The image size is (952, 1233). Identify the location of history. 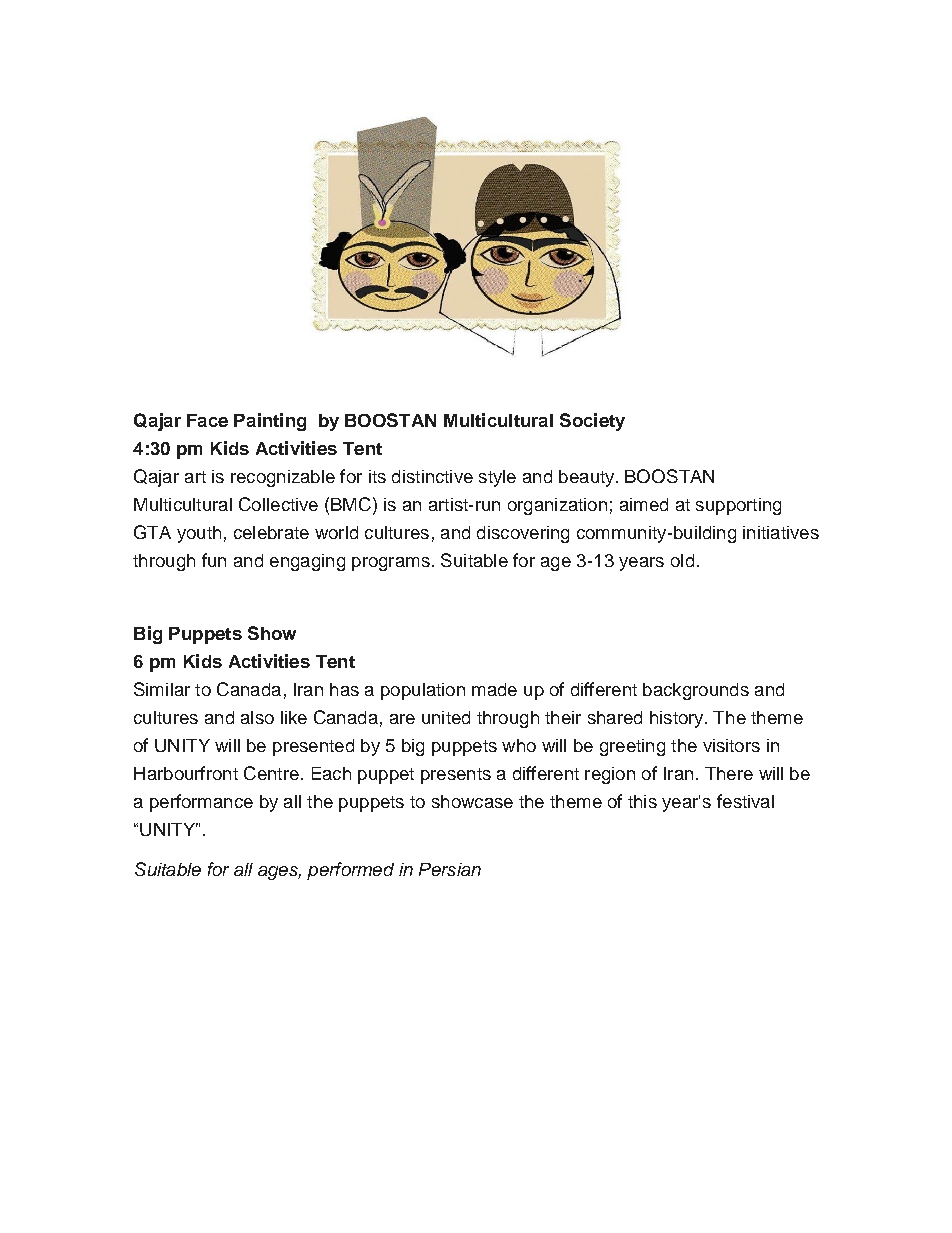
(678, 719).
